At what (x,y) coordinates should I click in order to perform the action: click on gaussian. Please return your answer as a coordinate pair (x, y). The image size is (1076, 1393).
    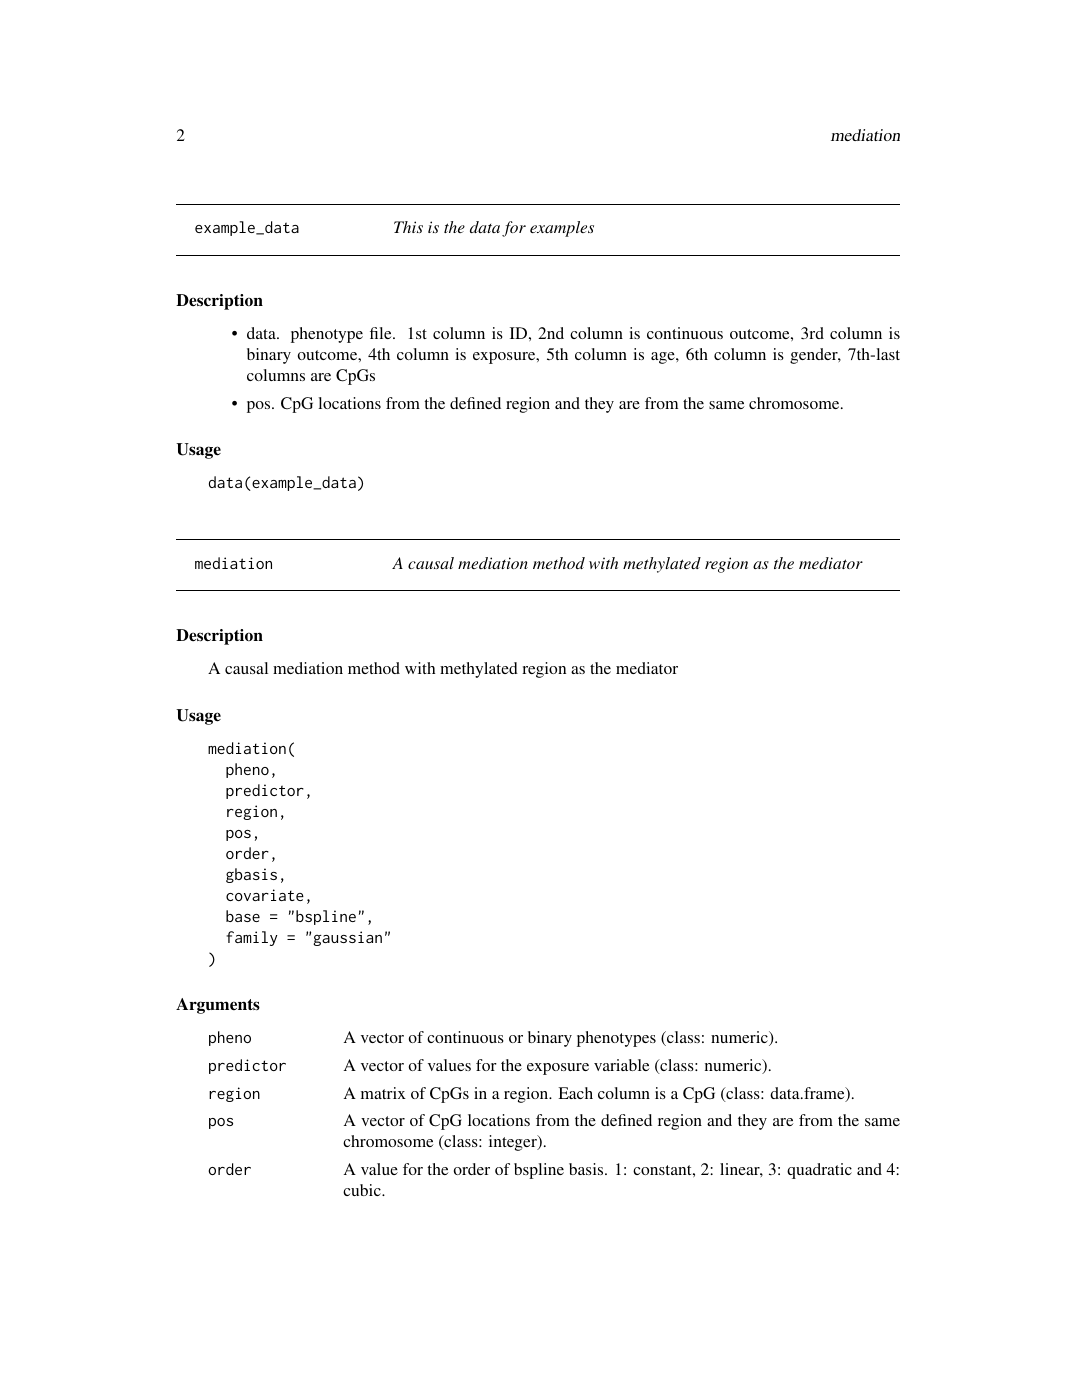
    Looking at the image, I should click on (347, 938).
